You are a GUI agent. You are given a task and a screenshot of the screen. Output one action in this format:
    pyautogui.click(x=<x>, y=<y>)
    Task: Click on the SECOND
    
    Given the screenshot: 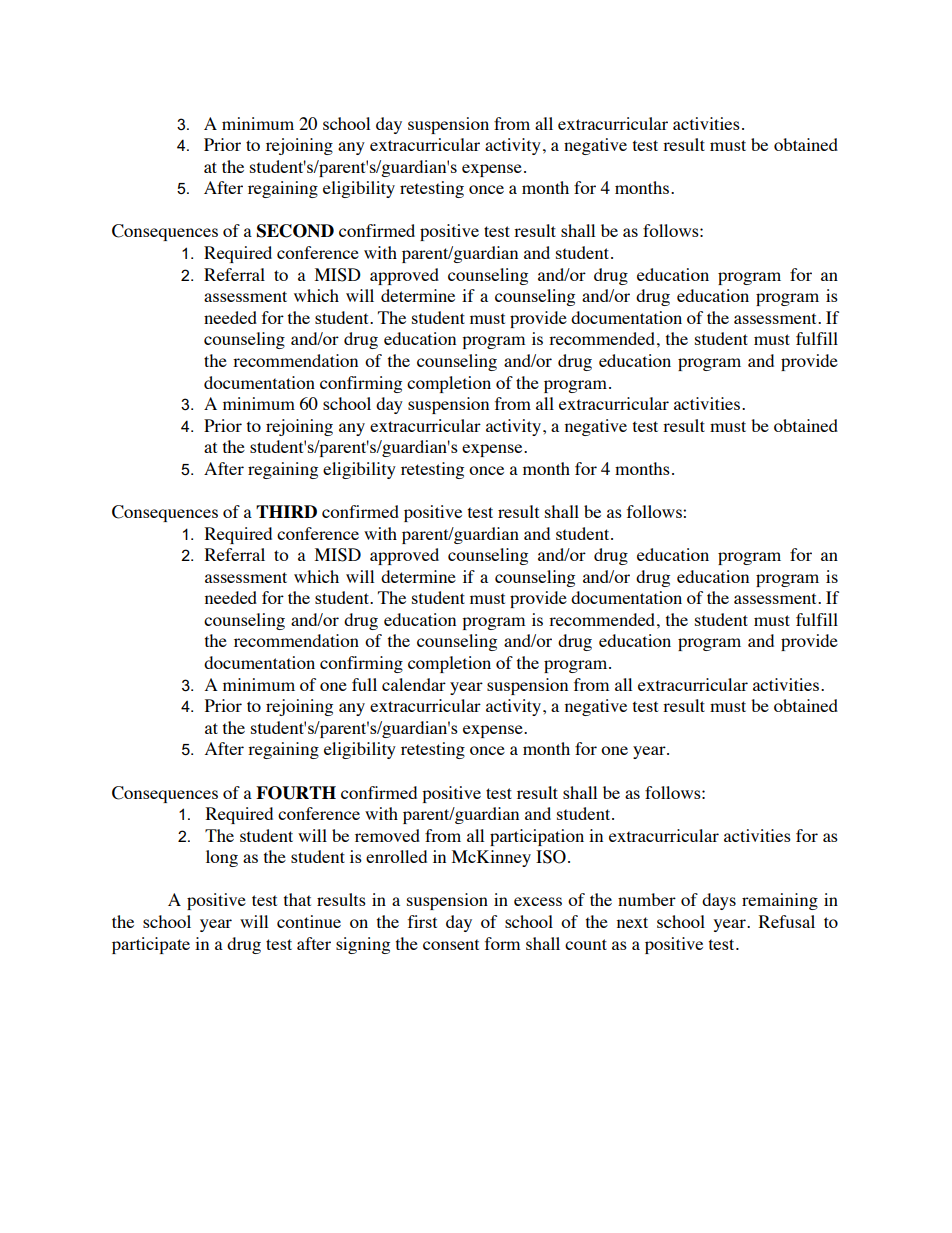 What is the action you would take?
    pyautogui.click(x=295, y=231)
